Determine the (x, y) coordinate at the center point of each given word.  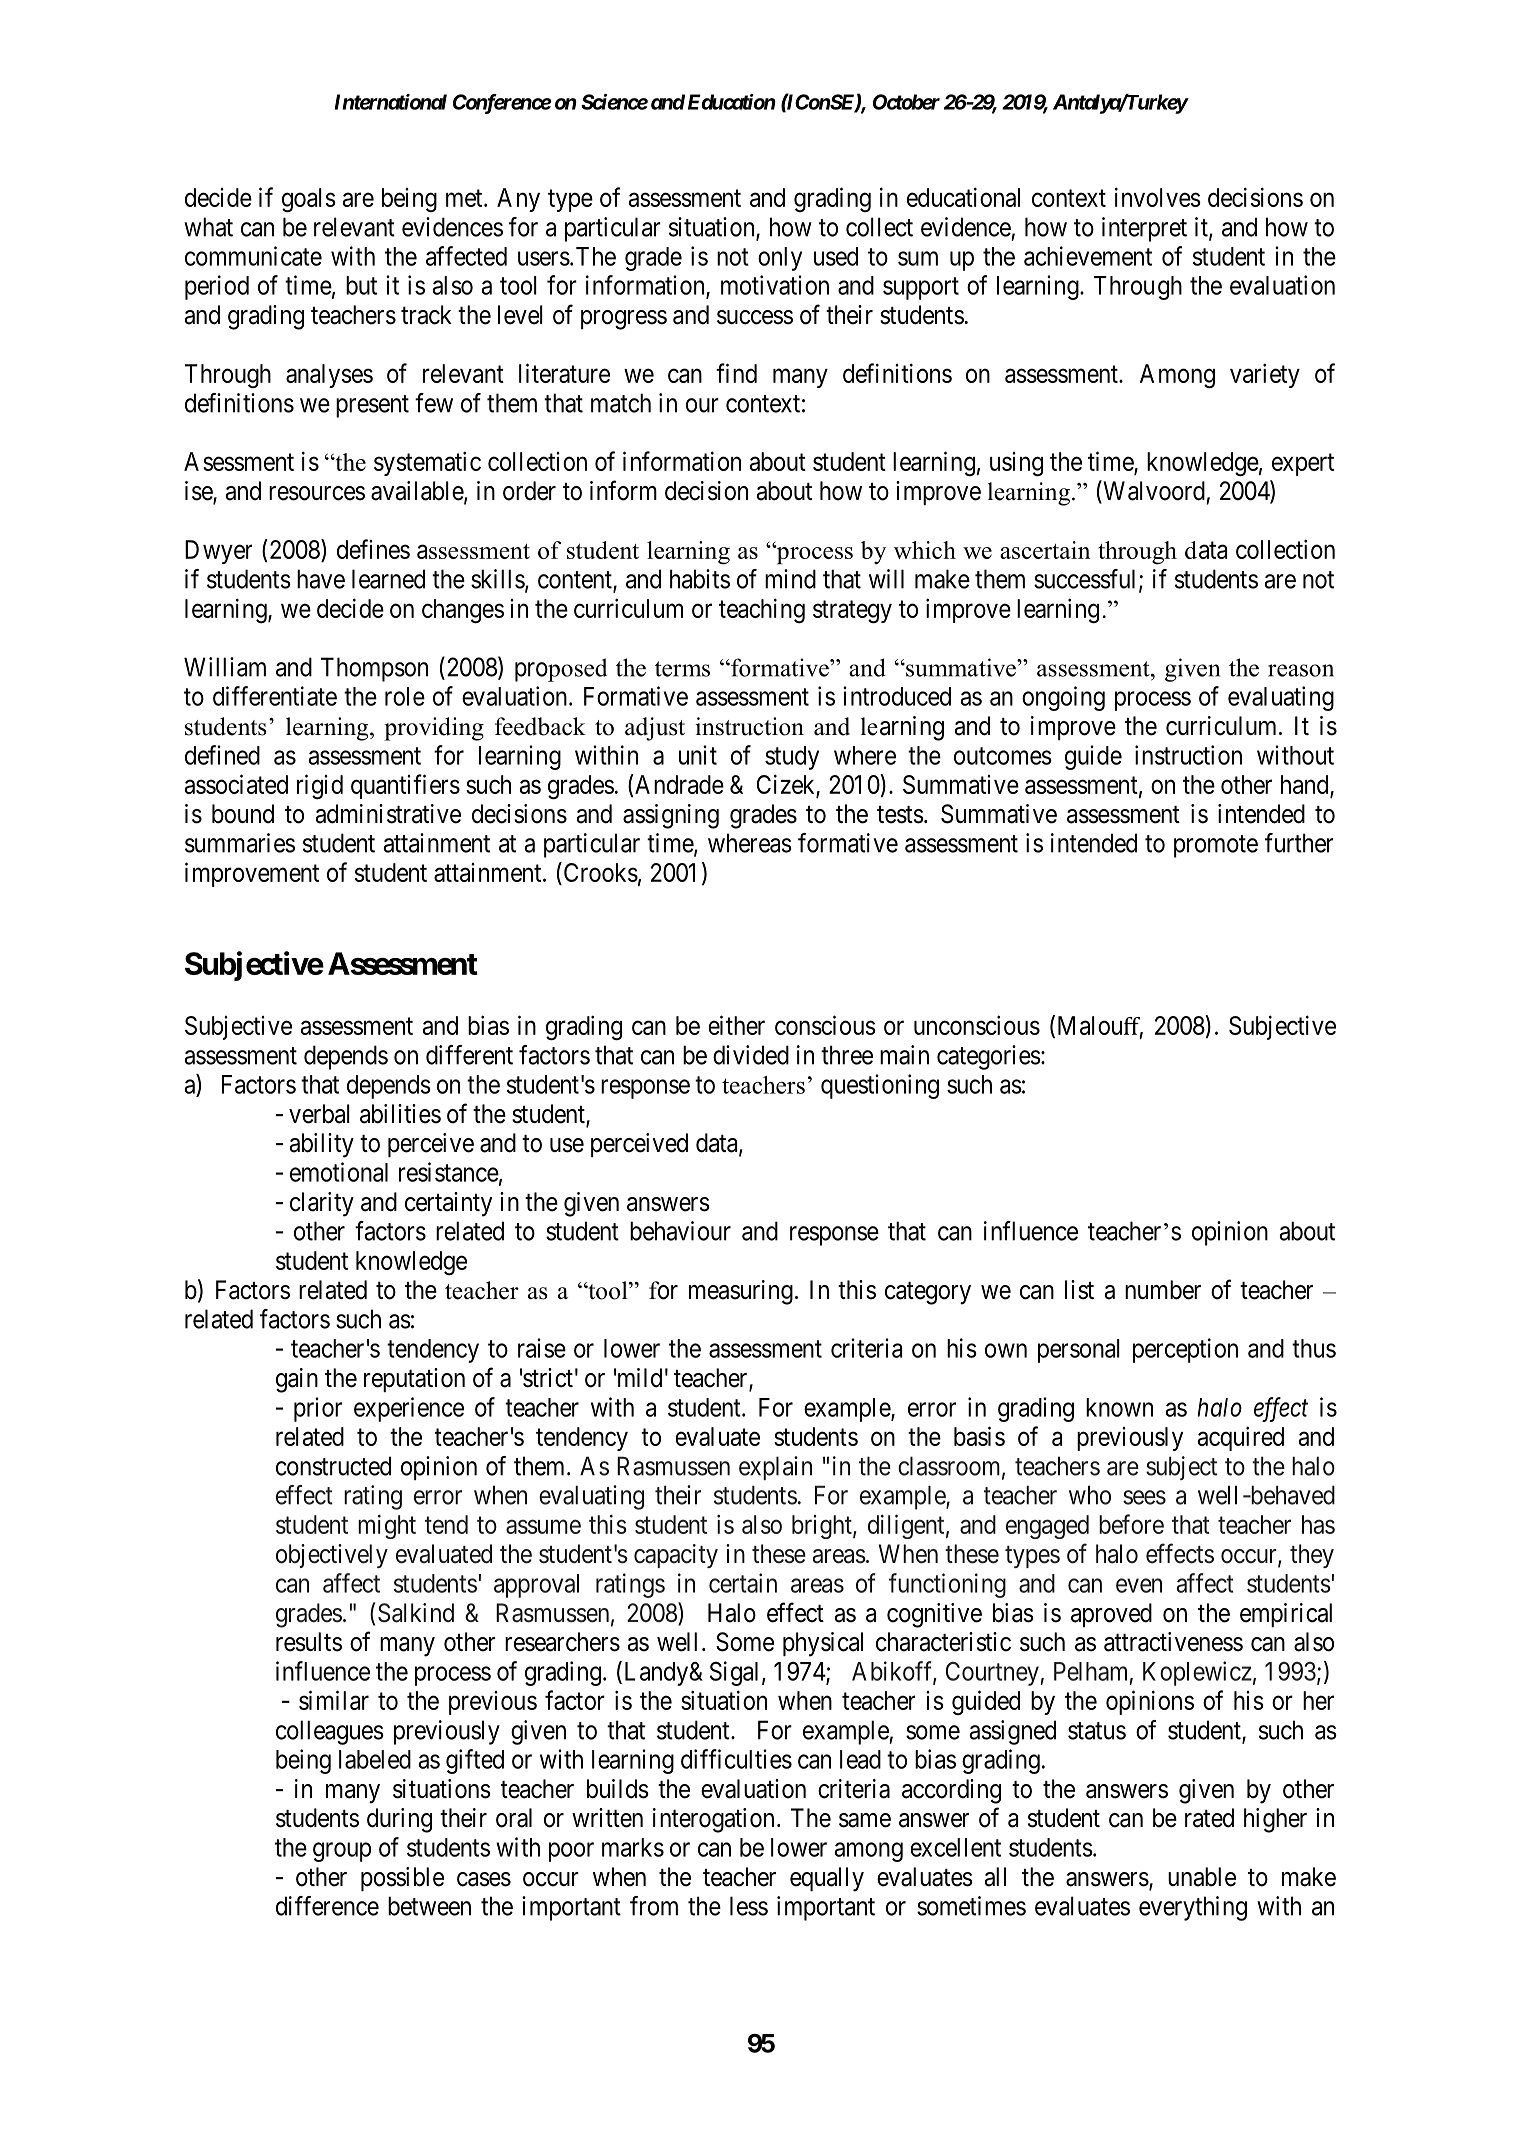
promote (1216, 846)
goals (309, 200)
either (737, 1025)
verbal (319, 1114)
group (342, 1852)
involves (1158, 197)
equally (827, 1879)
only (780, 259)
